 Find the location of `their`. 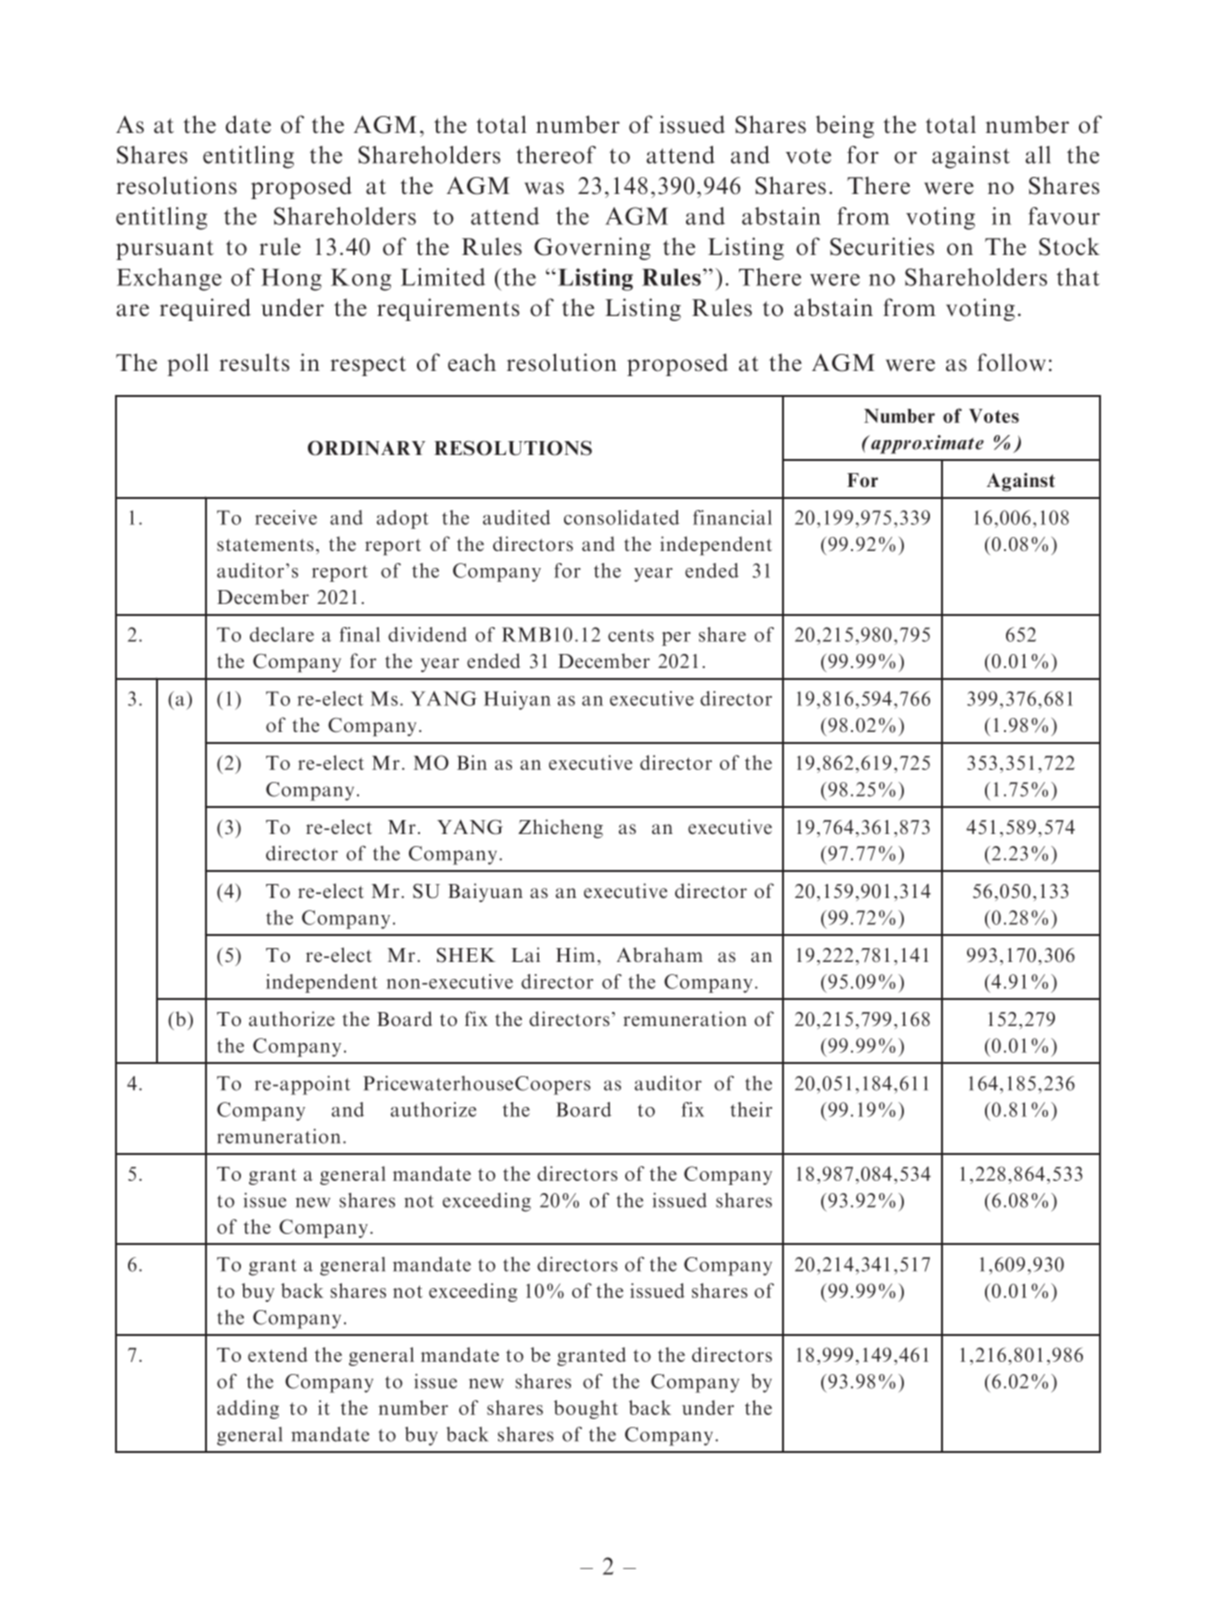

their is located at coordinates (751, 1109).
